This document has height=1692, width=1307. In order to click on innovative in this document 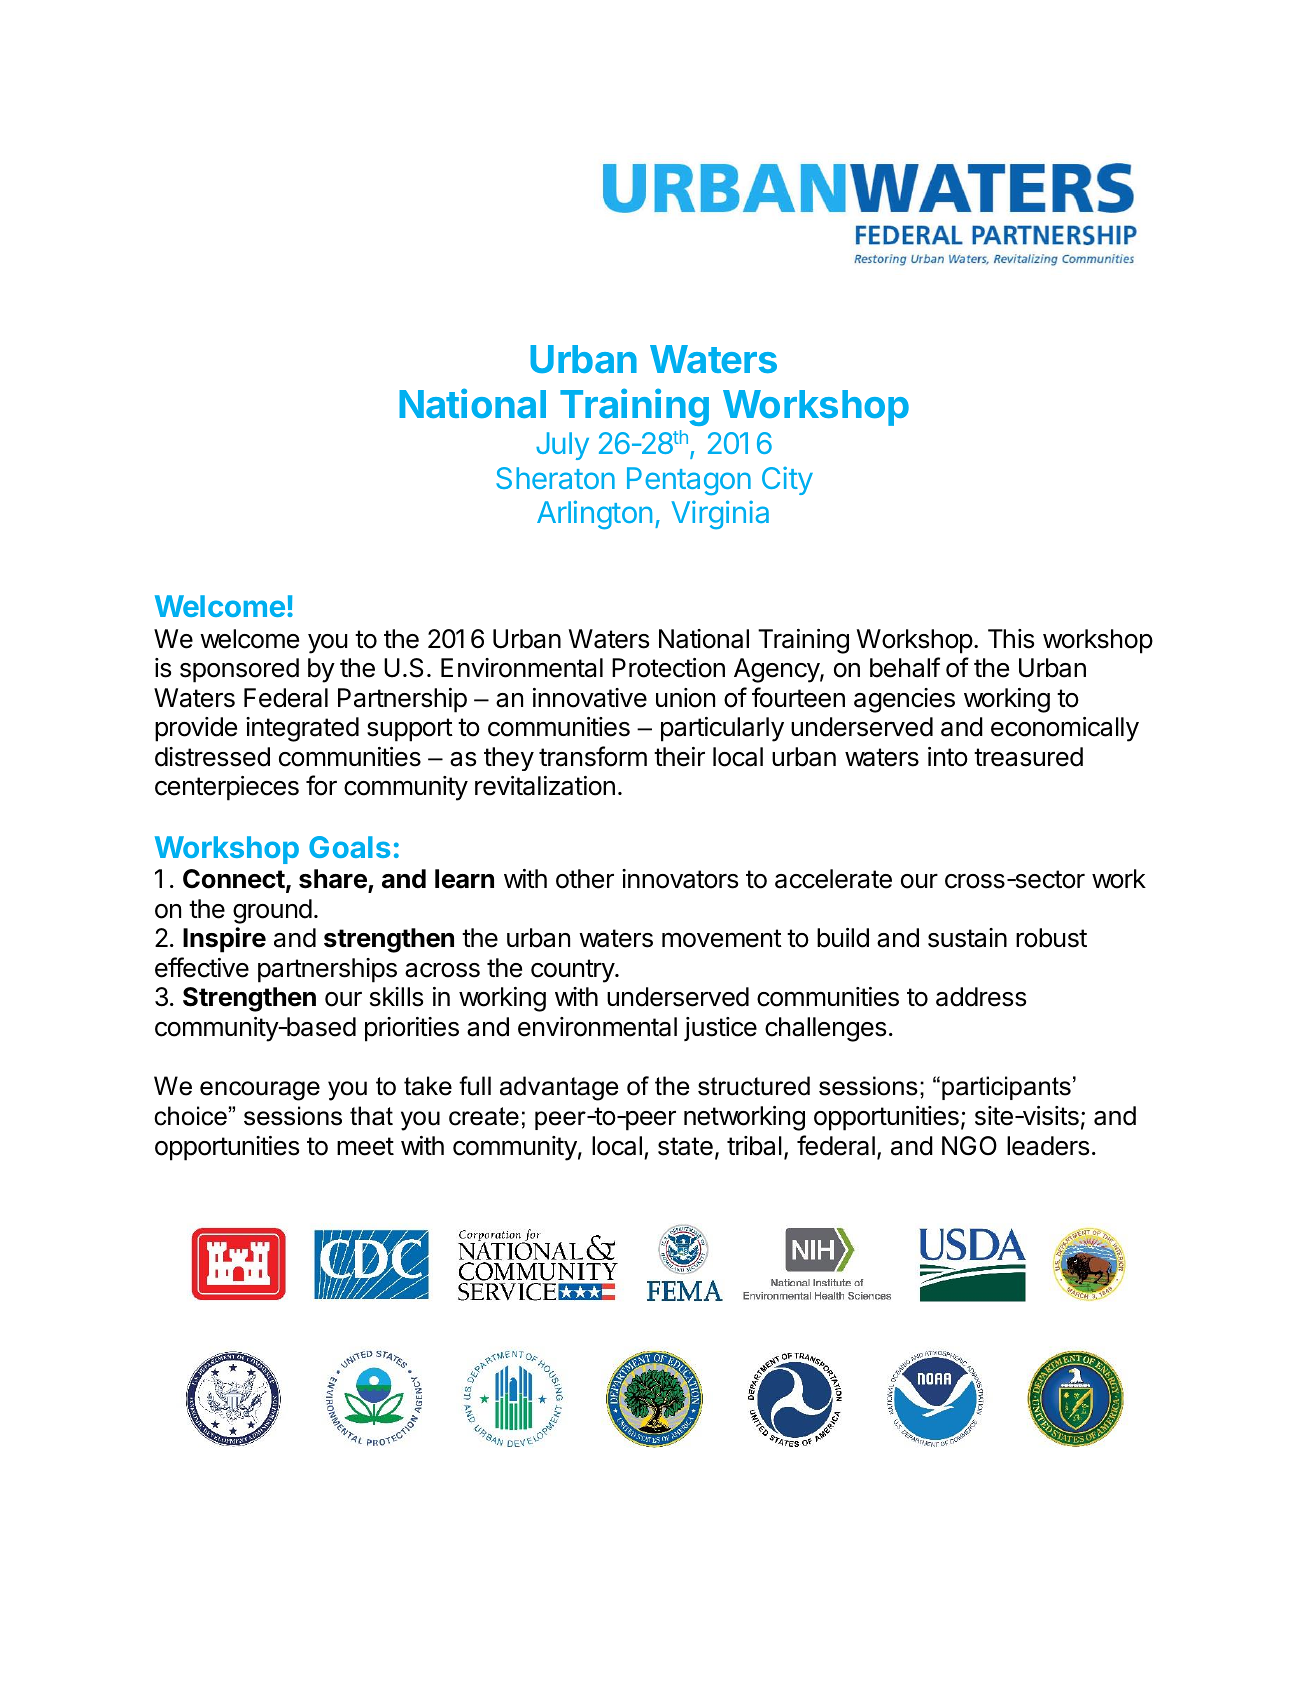, I will do `click(590, 698)`.
